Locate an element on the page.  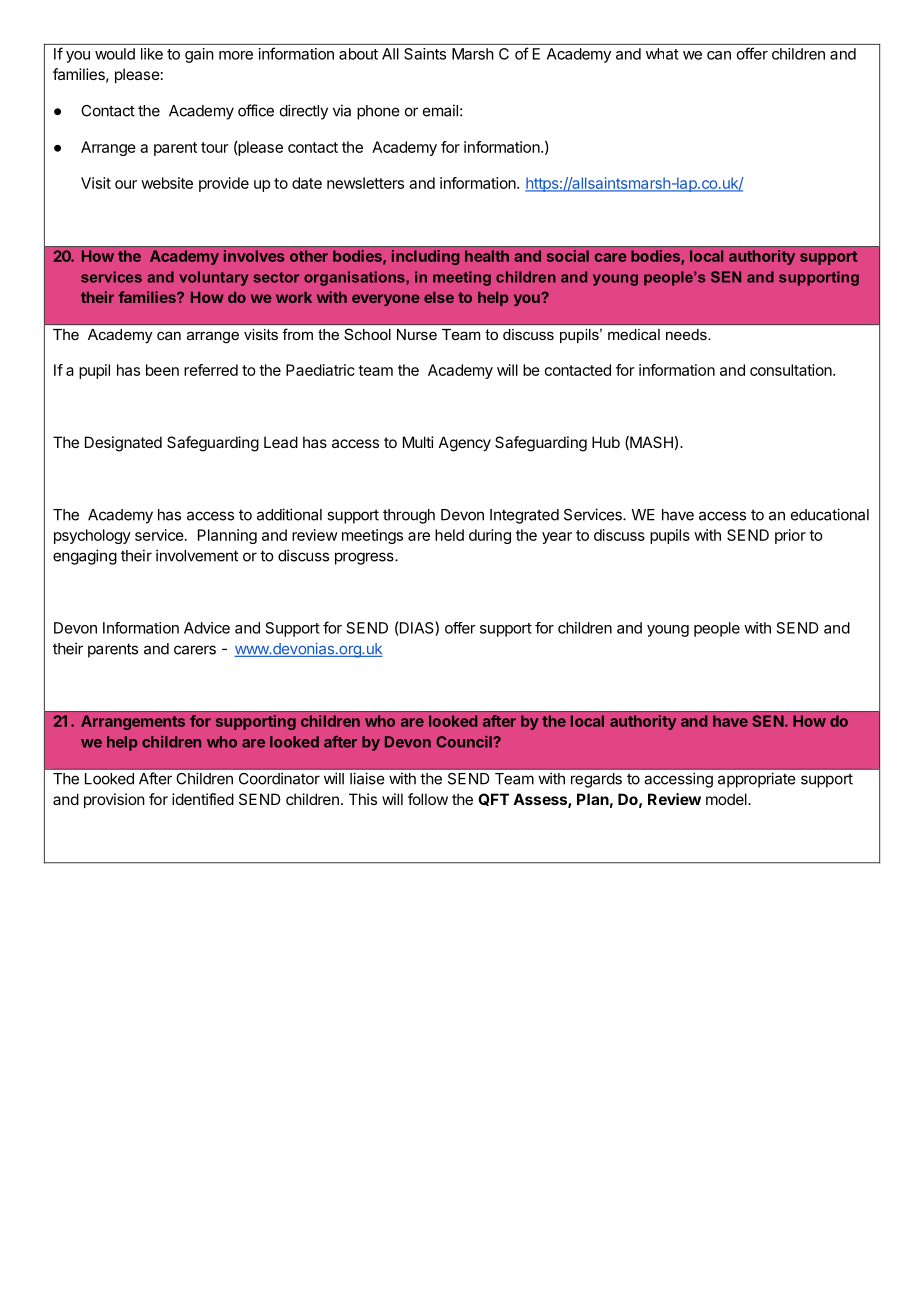
Advice is located at coordinates (207, 628).
